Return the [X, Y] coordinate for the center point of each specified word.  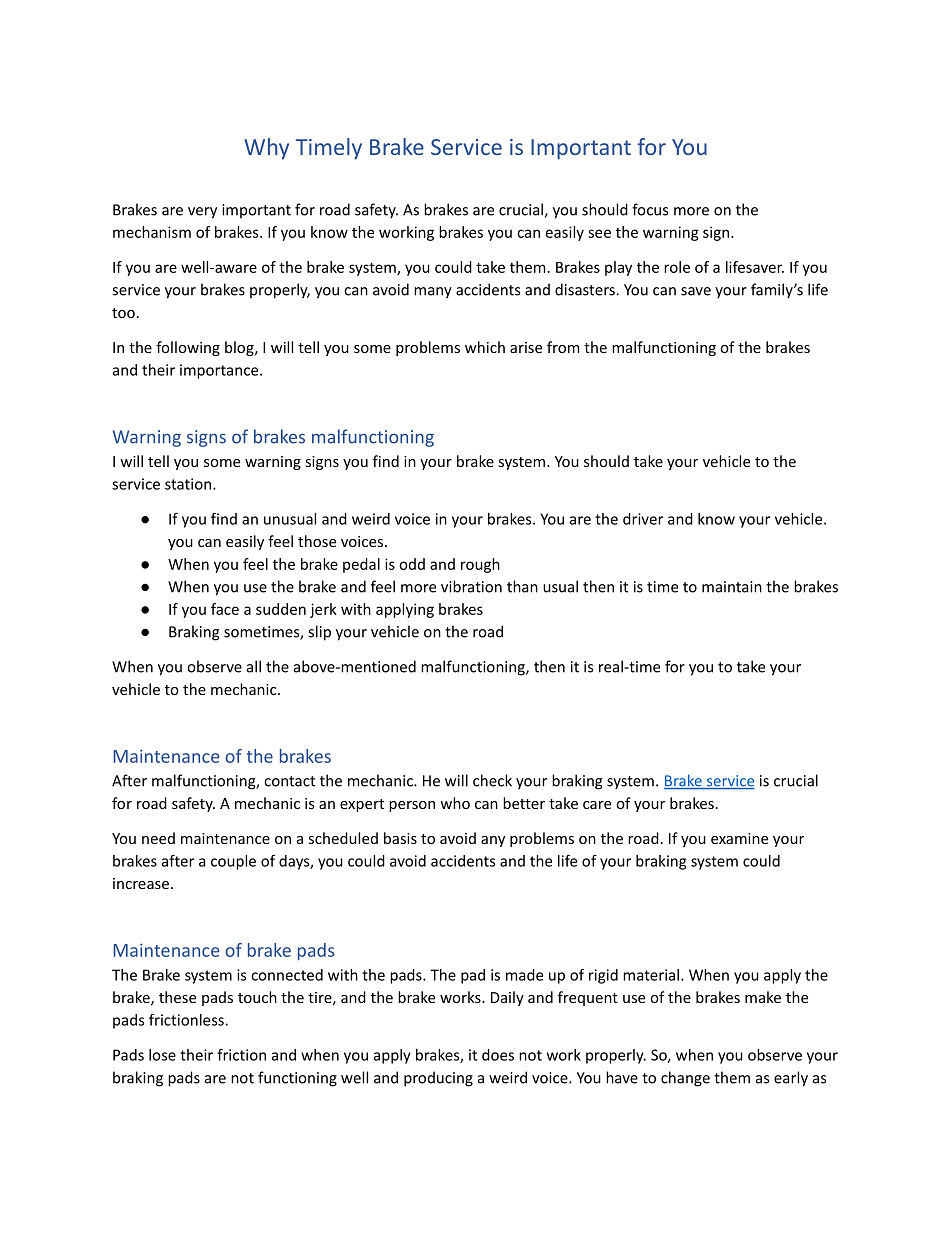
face [225, 609]
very [202, 213]
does [498, 1055]
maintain [732, 587]
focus [650, 209]
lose [162, 1055]
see [599, 233]
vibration [471, 586]
